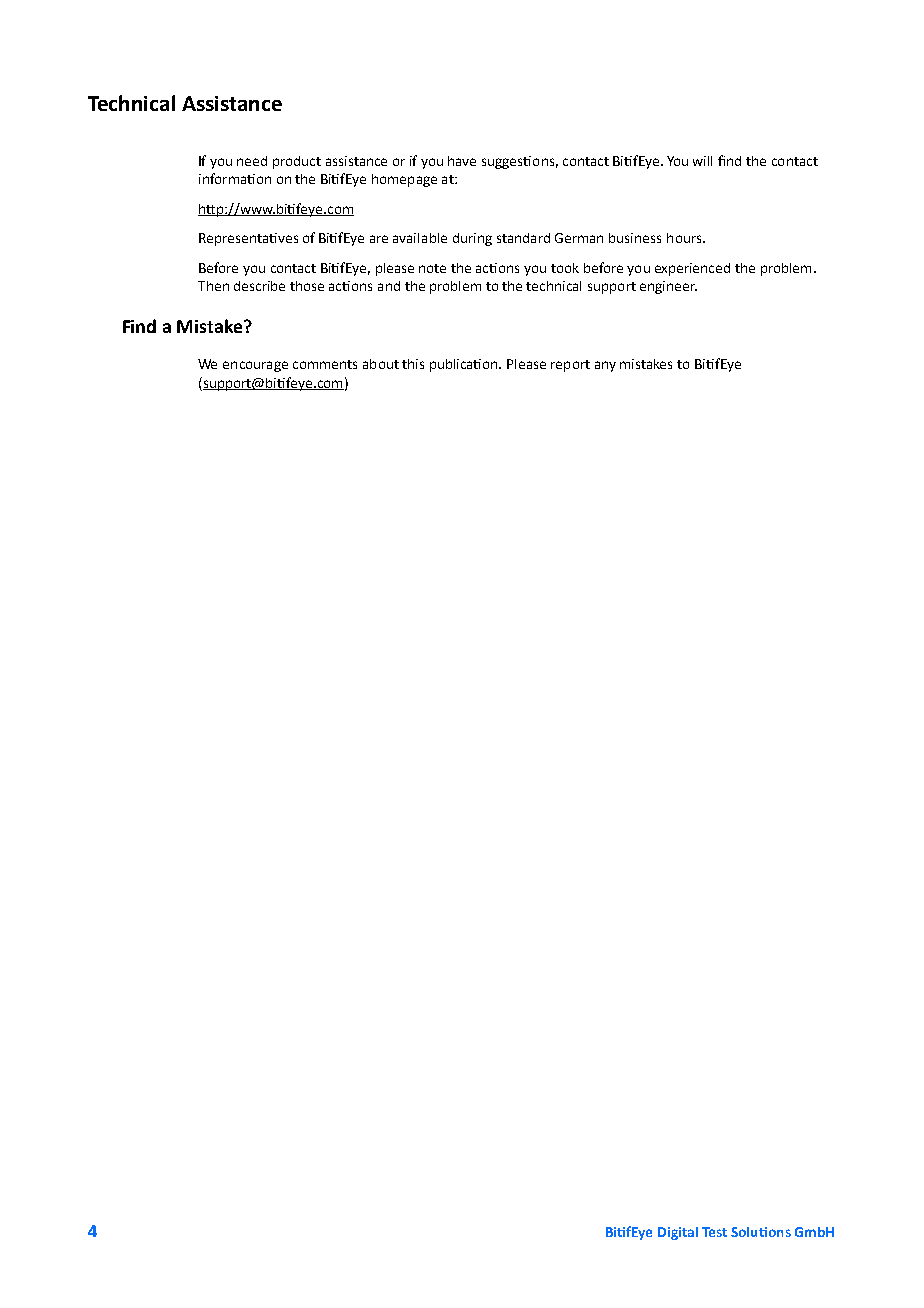  I want to click on product, so click(297, 162).
